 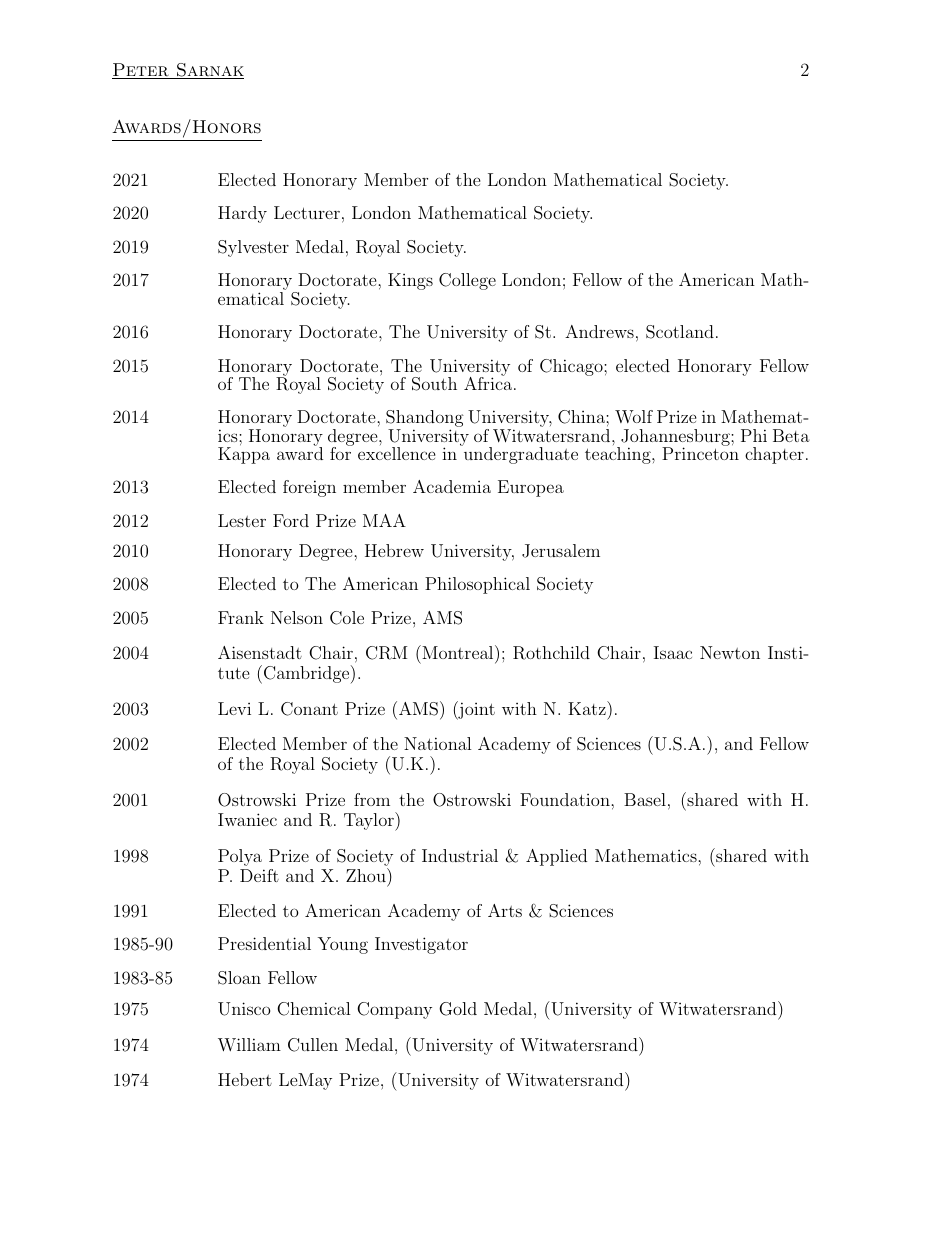 I want to click on Princeton, so click(x=700, y=452).
